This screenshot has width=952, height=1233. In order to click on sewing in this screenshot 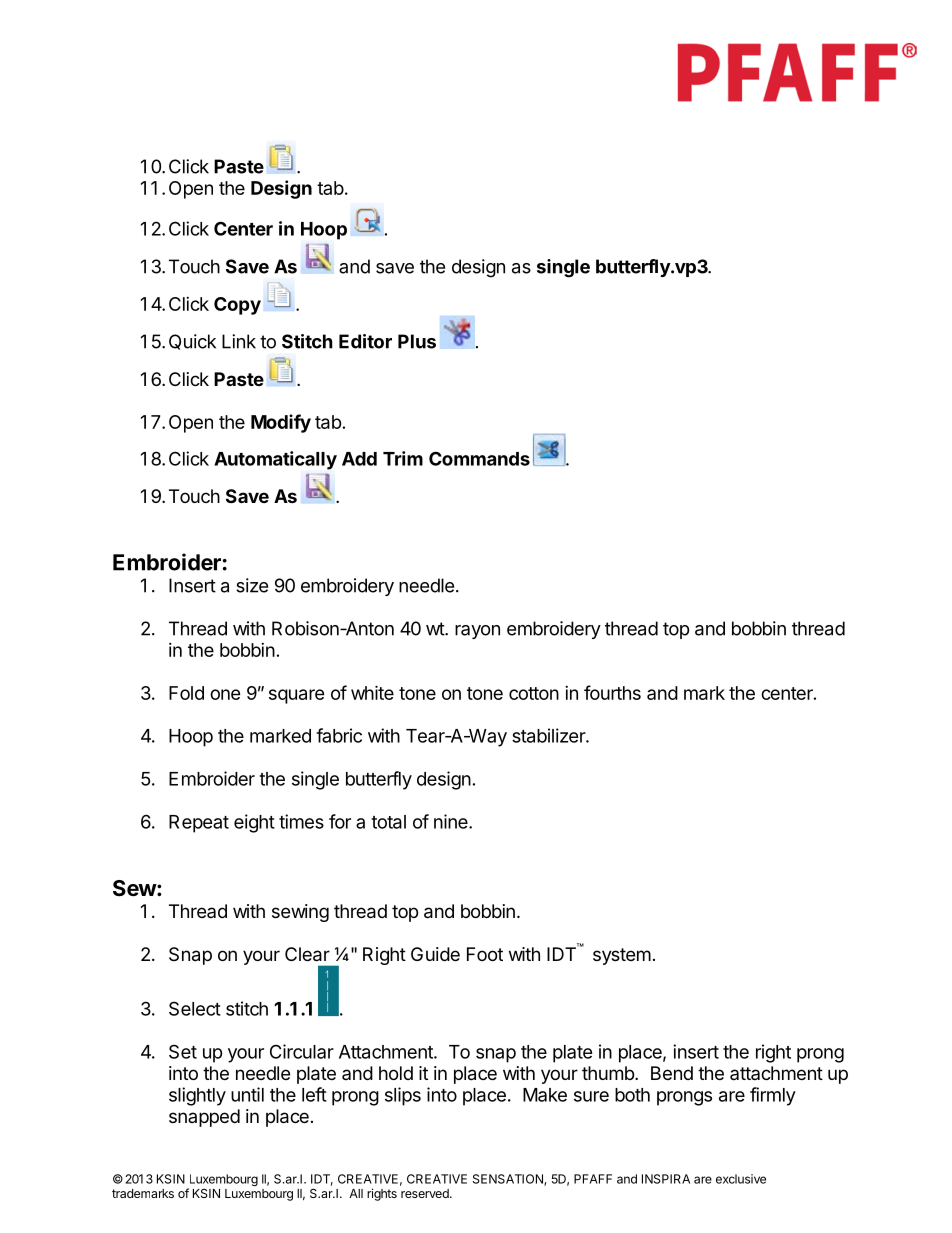, I will do `click(300, 913)`.
